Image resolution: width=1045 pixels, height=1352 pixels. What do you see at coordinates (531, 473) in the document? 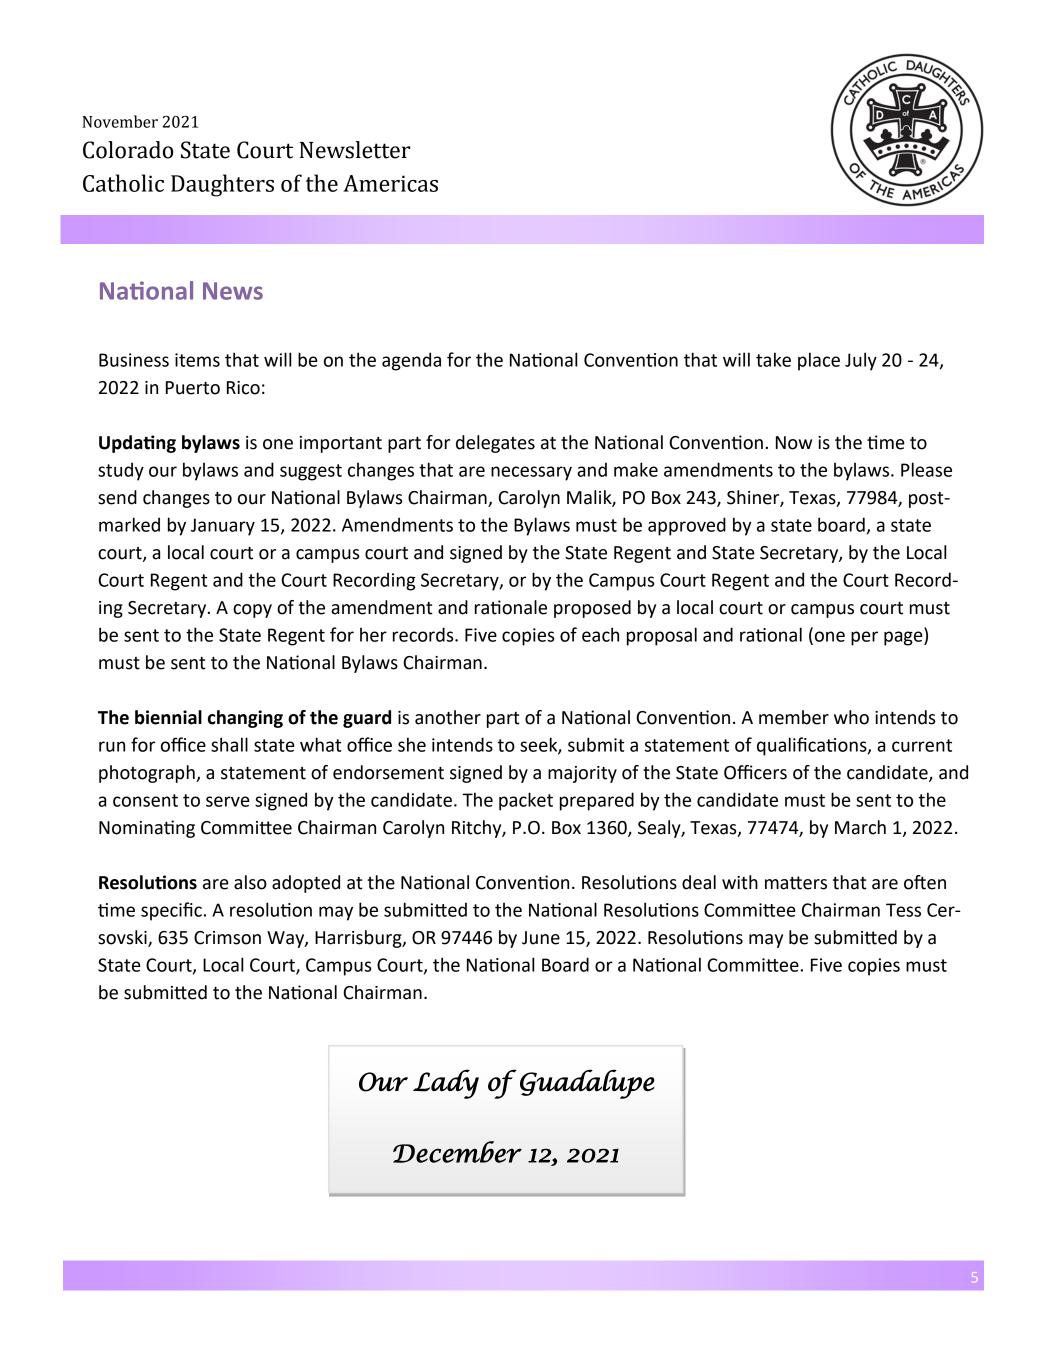
I see `necessary` at bounding box center [531, 473].
